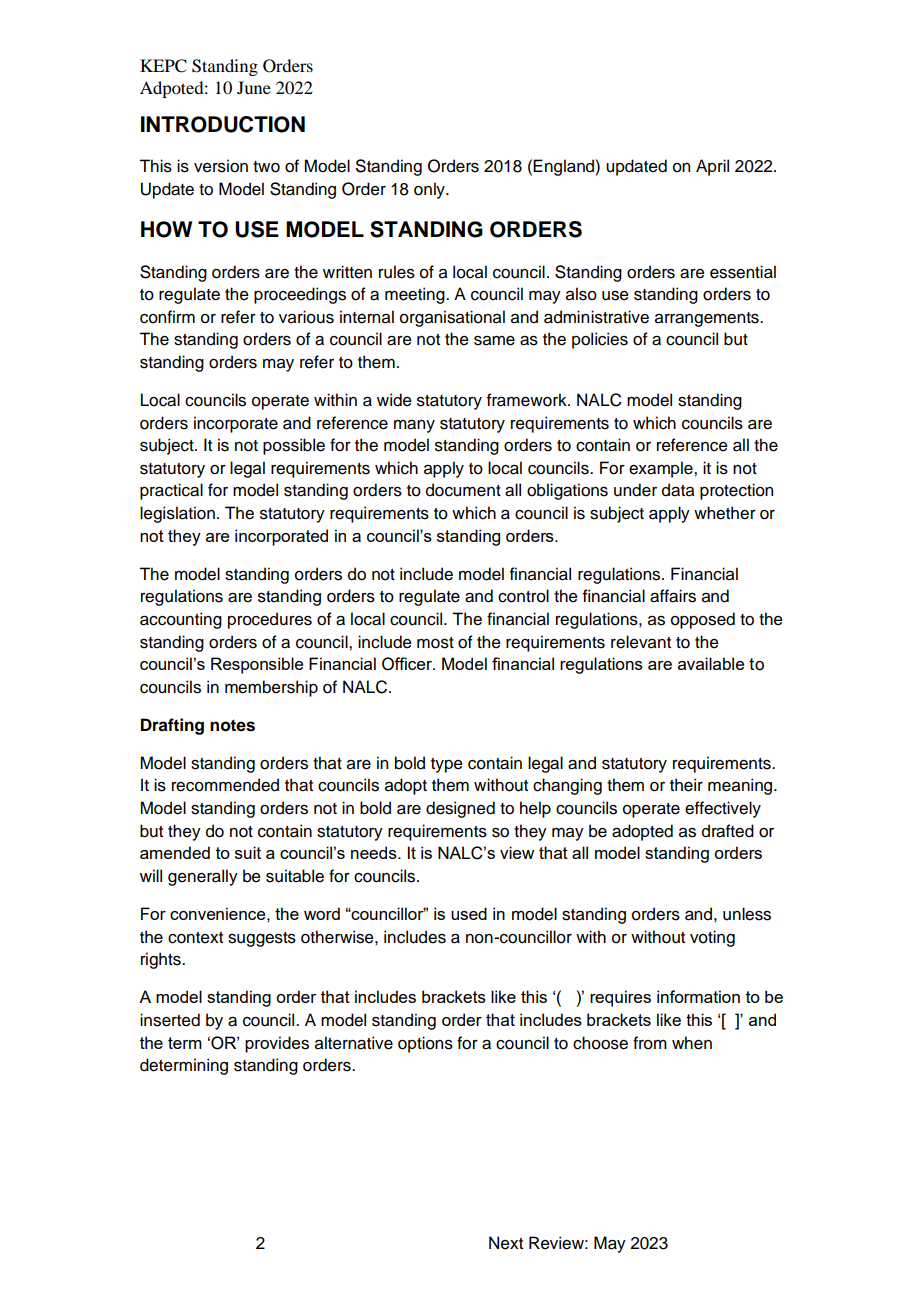  I want to click on Next, so click(506, 1243).
